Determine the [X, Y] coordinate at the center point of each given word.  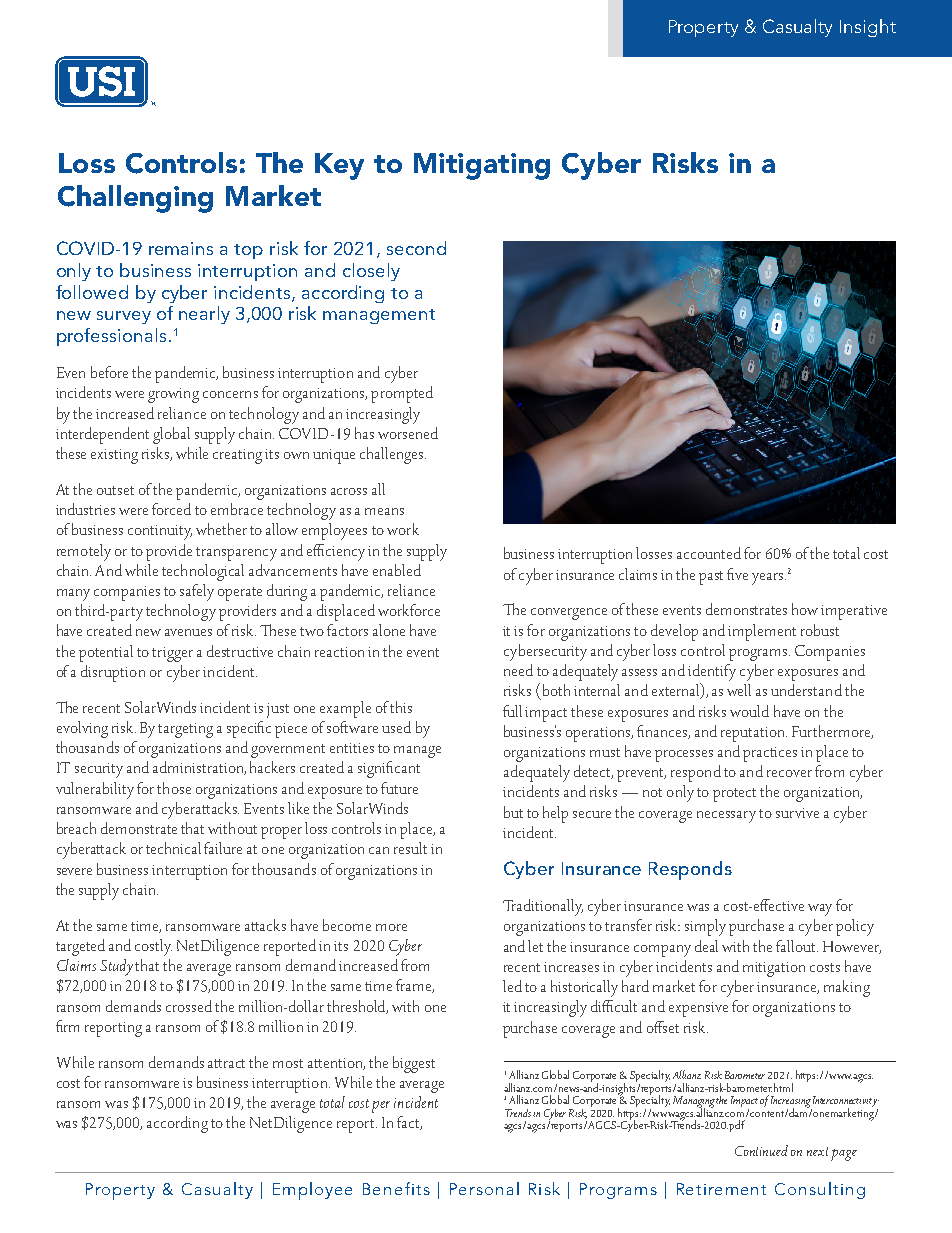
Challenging [135, 199]
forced [171, 509]
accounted [709, 553]
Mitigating [482, 166]
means [384, 511]
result [410, 848]
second [416, 248]
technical [173, 848]
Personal [484, 1188]
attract [226, 1063]
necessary [726, 817]
